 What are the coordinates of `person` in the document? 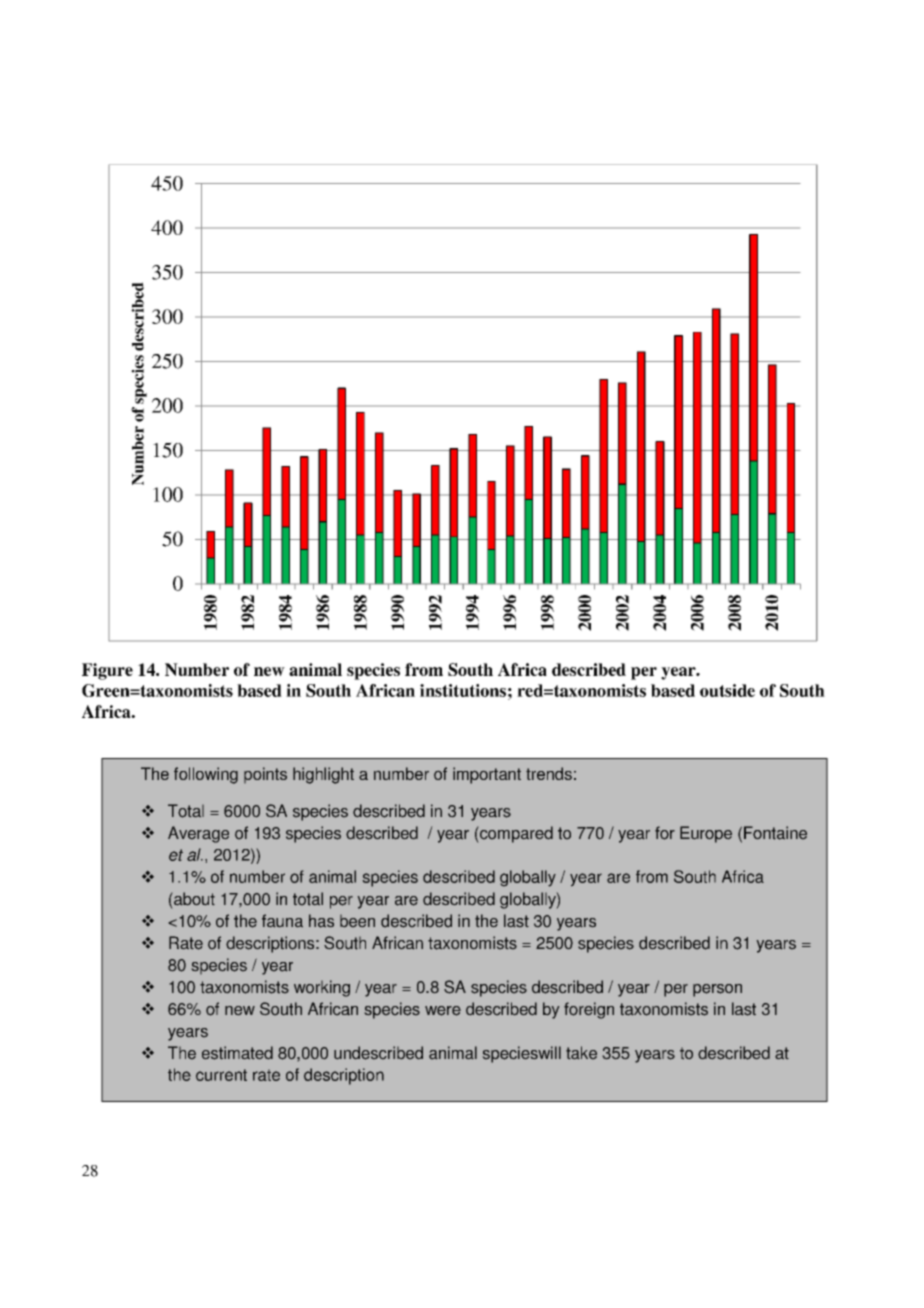 It's located at (717, 990).
